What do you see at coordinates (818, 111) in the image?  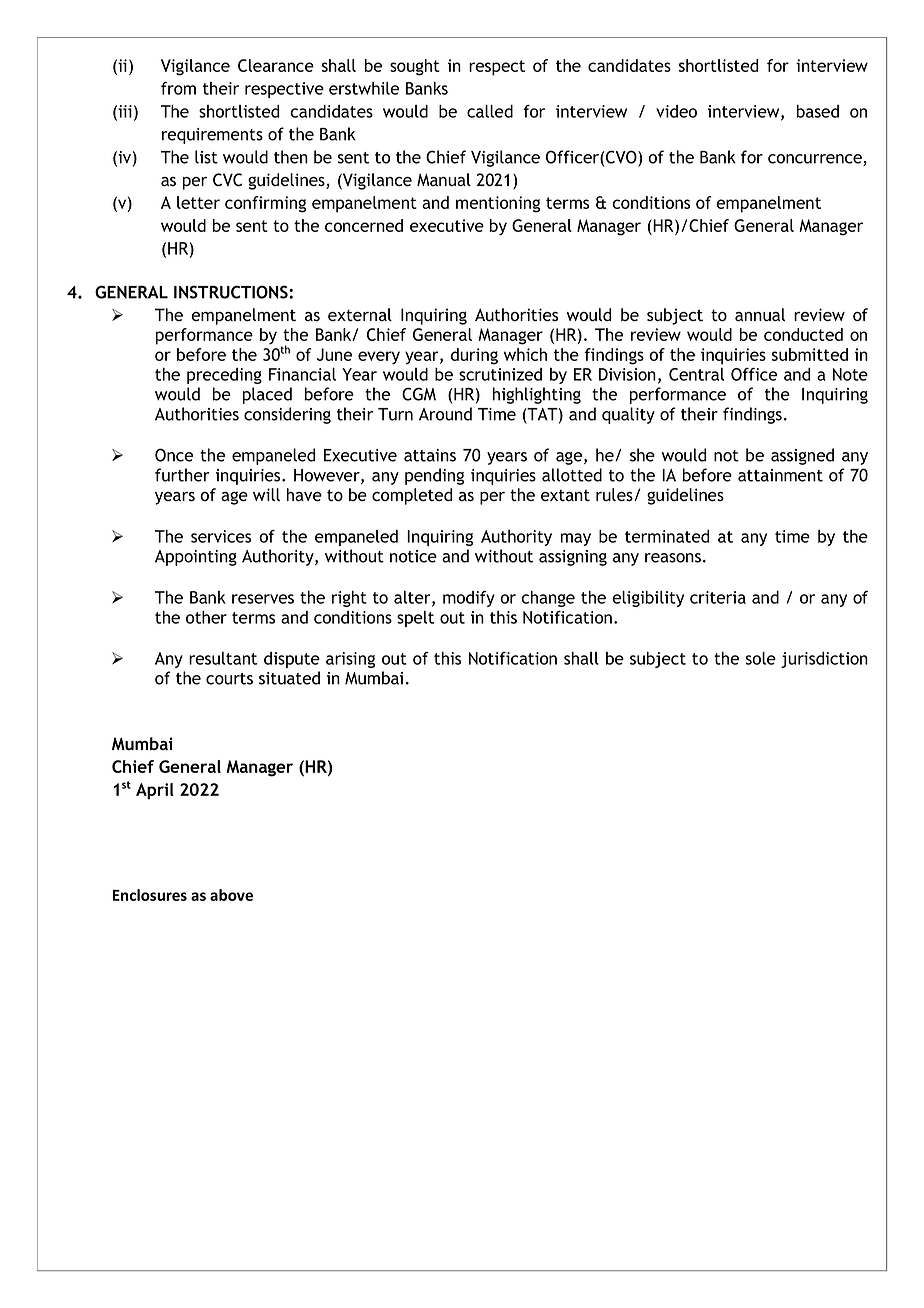 I see `based` at bounding box center [818, 111].
